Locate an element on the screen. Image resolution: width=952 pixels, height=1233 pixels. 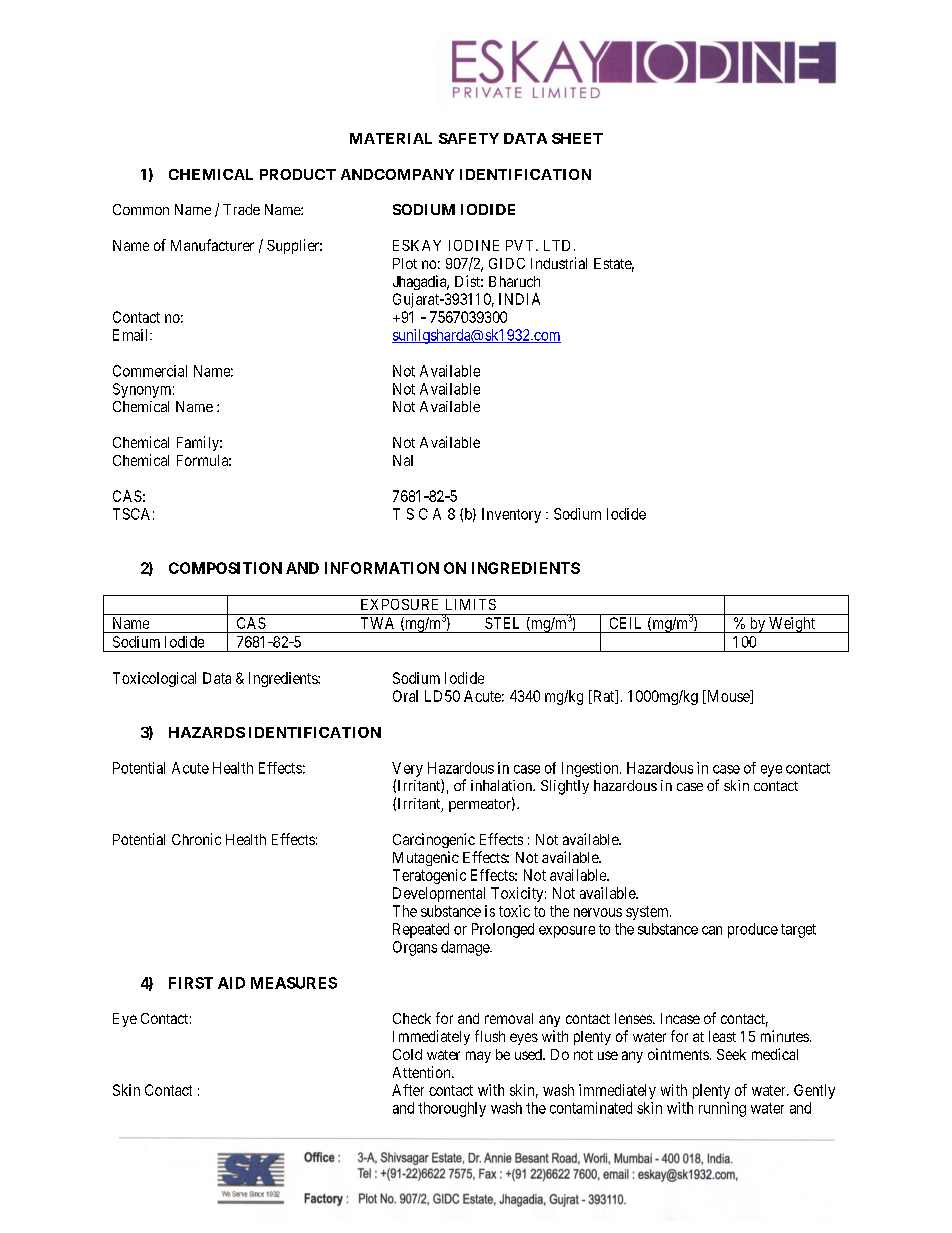
inhalation is located at coordinates (502, 785).
